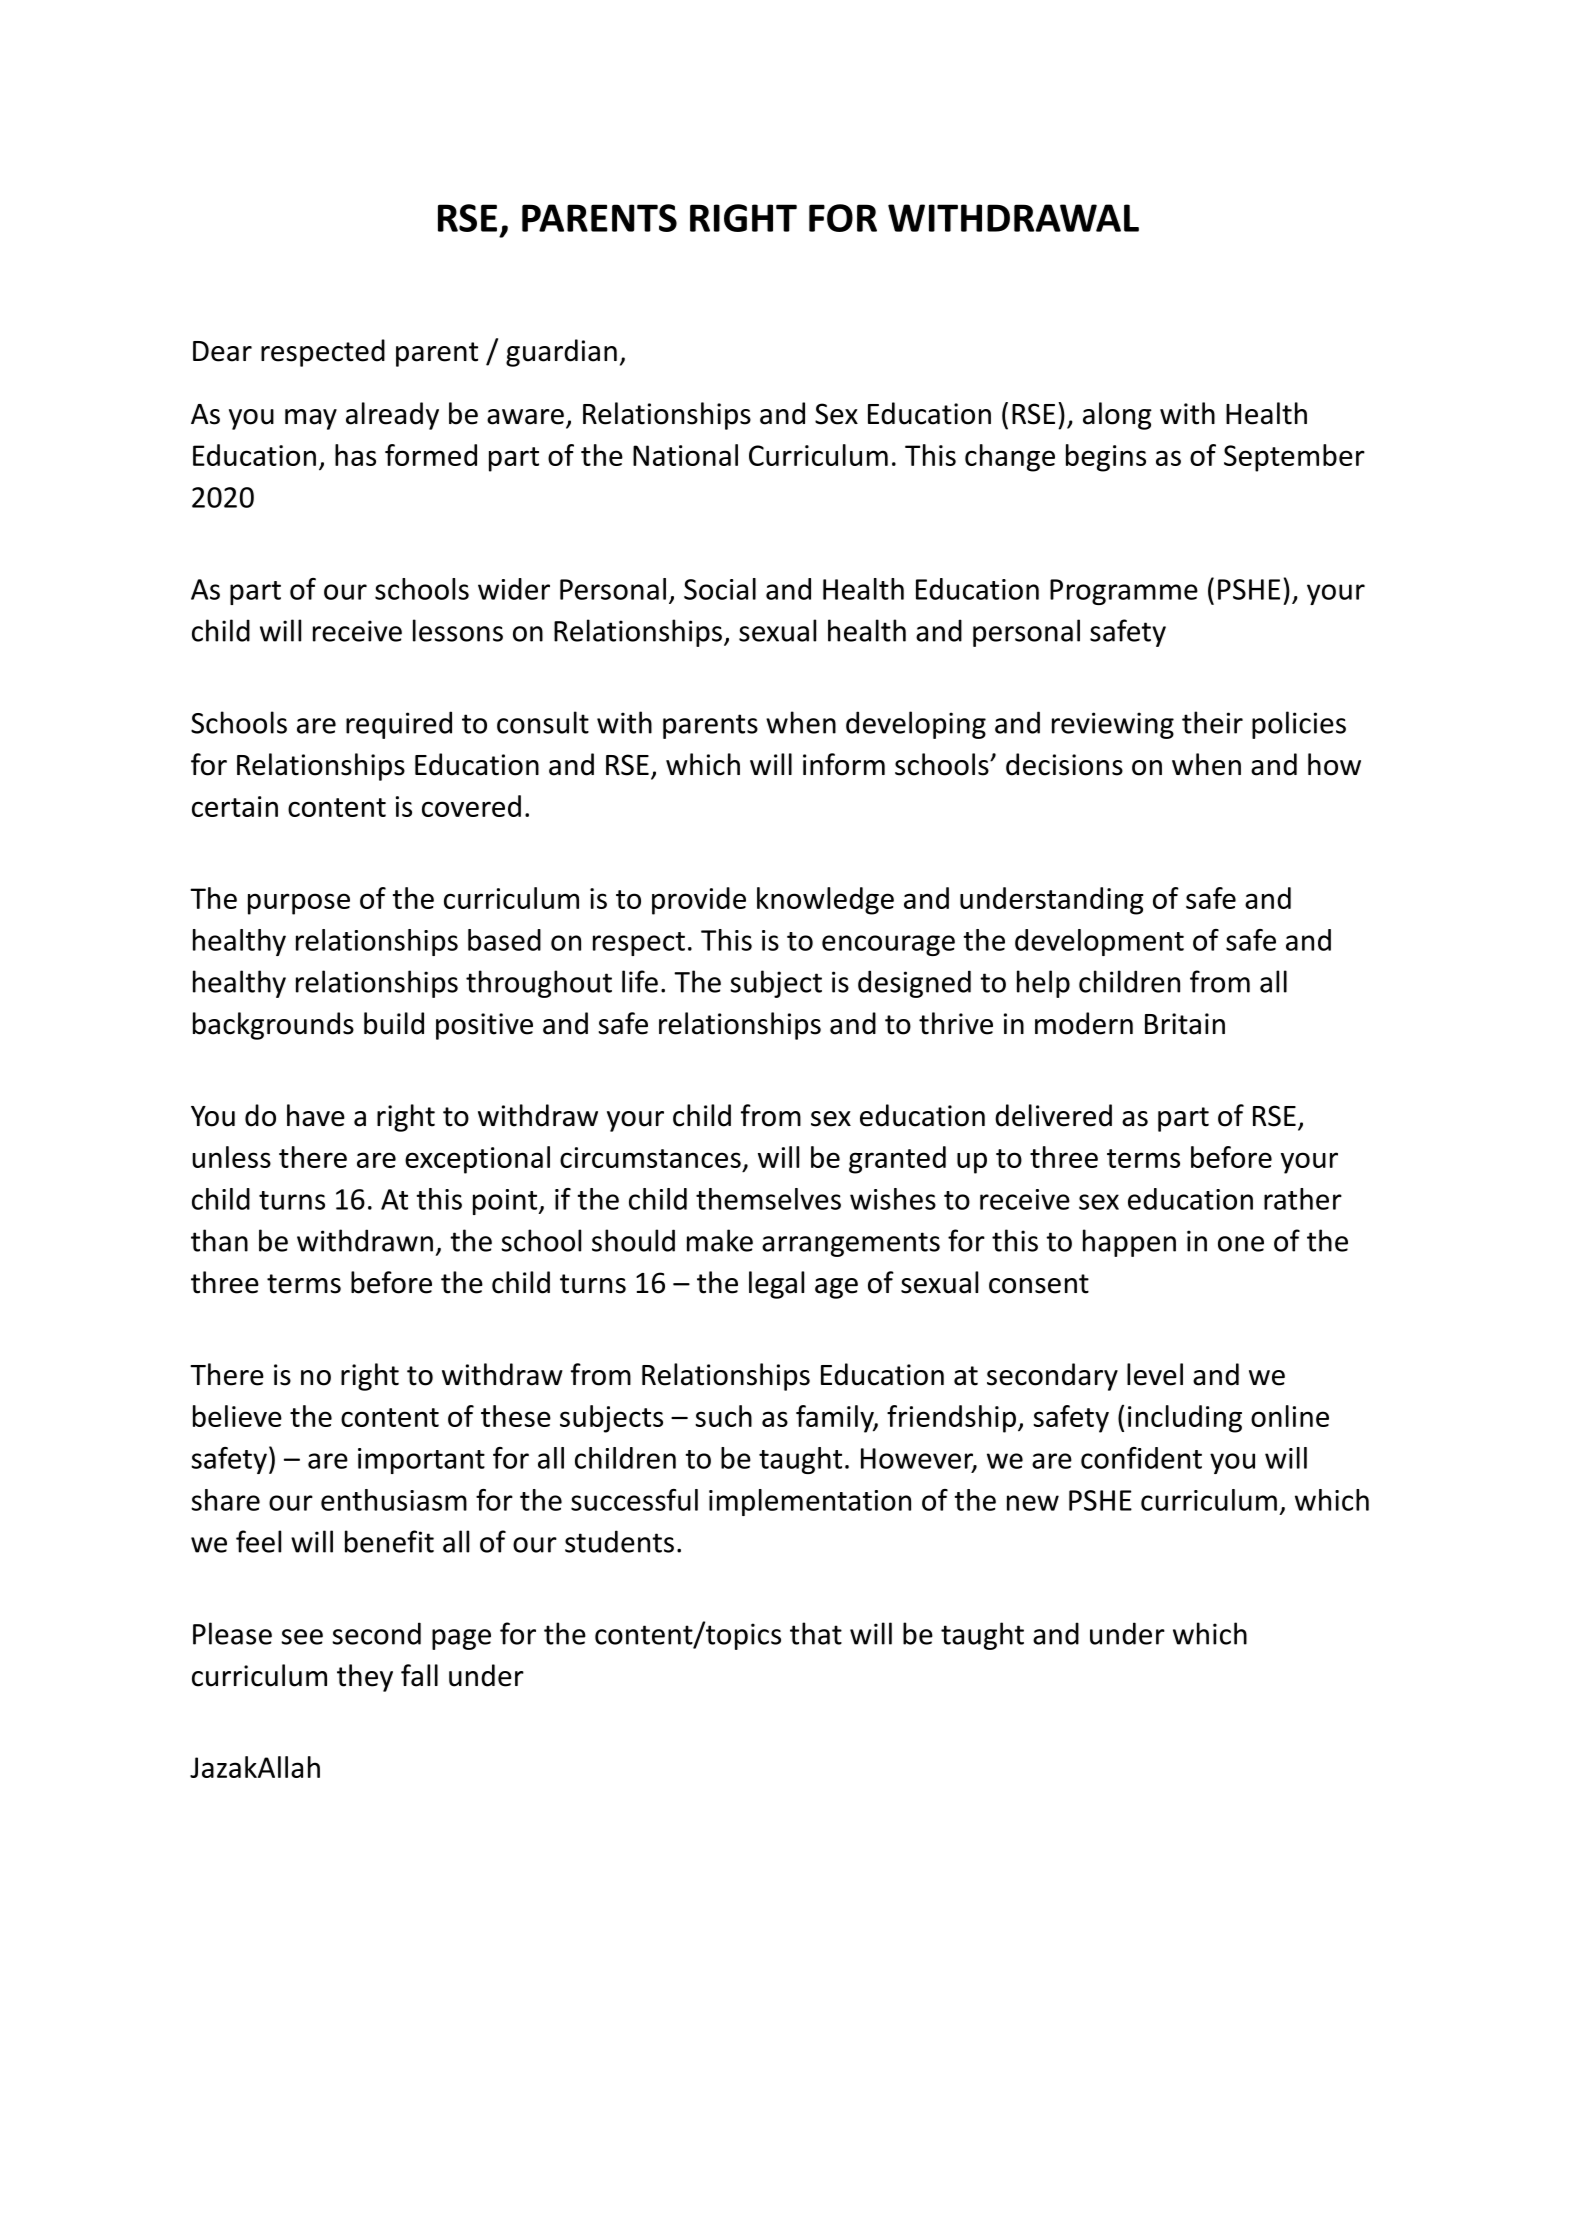 This image has width=1576, height=2226. What do you see at coordinates (776, 1285) in the image?
I see `legal` at bounding box center [776, 1285].
